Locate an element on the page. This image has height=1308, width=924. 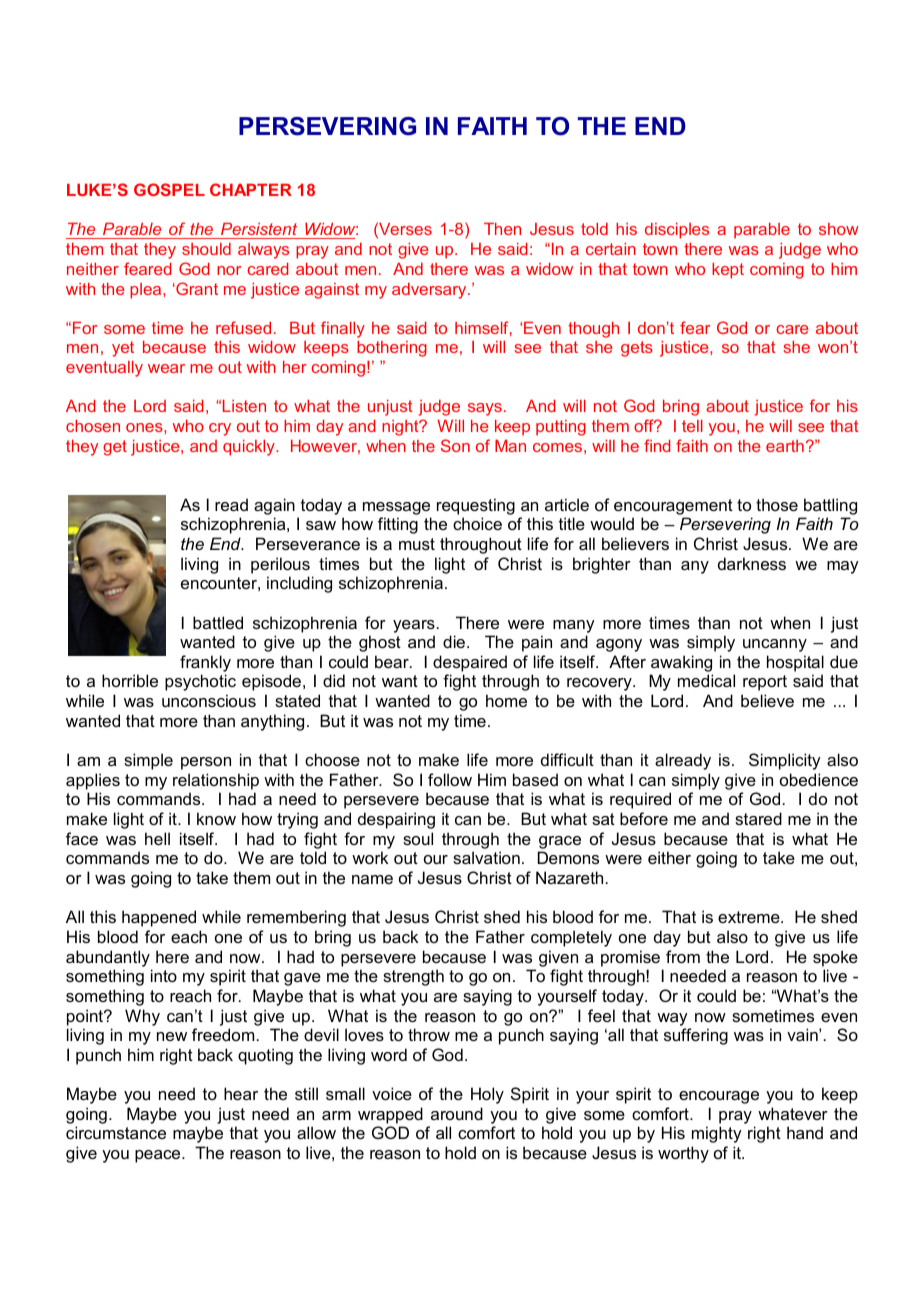
despaired is located at coordinates (470, 663).
